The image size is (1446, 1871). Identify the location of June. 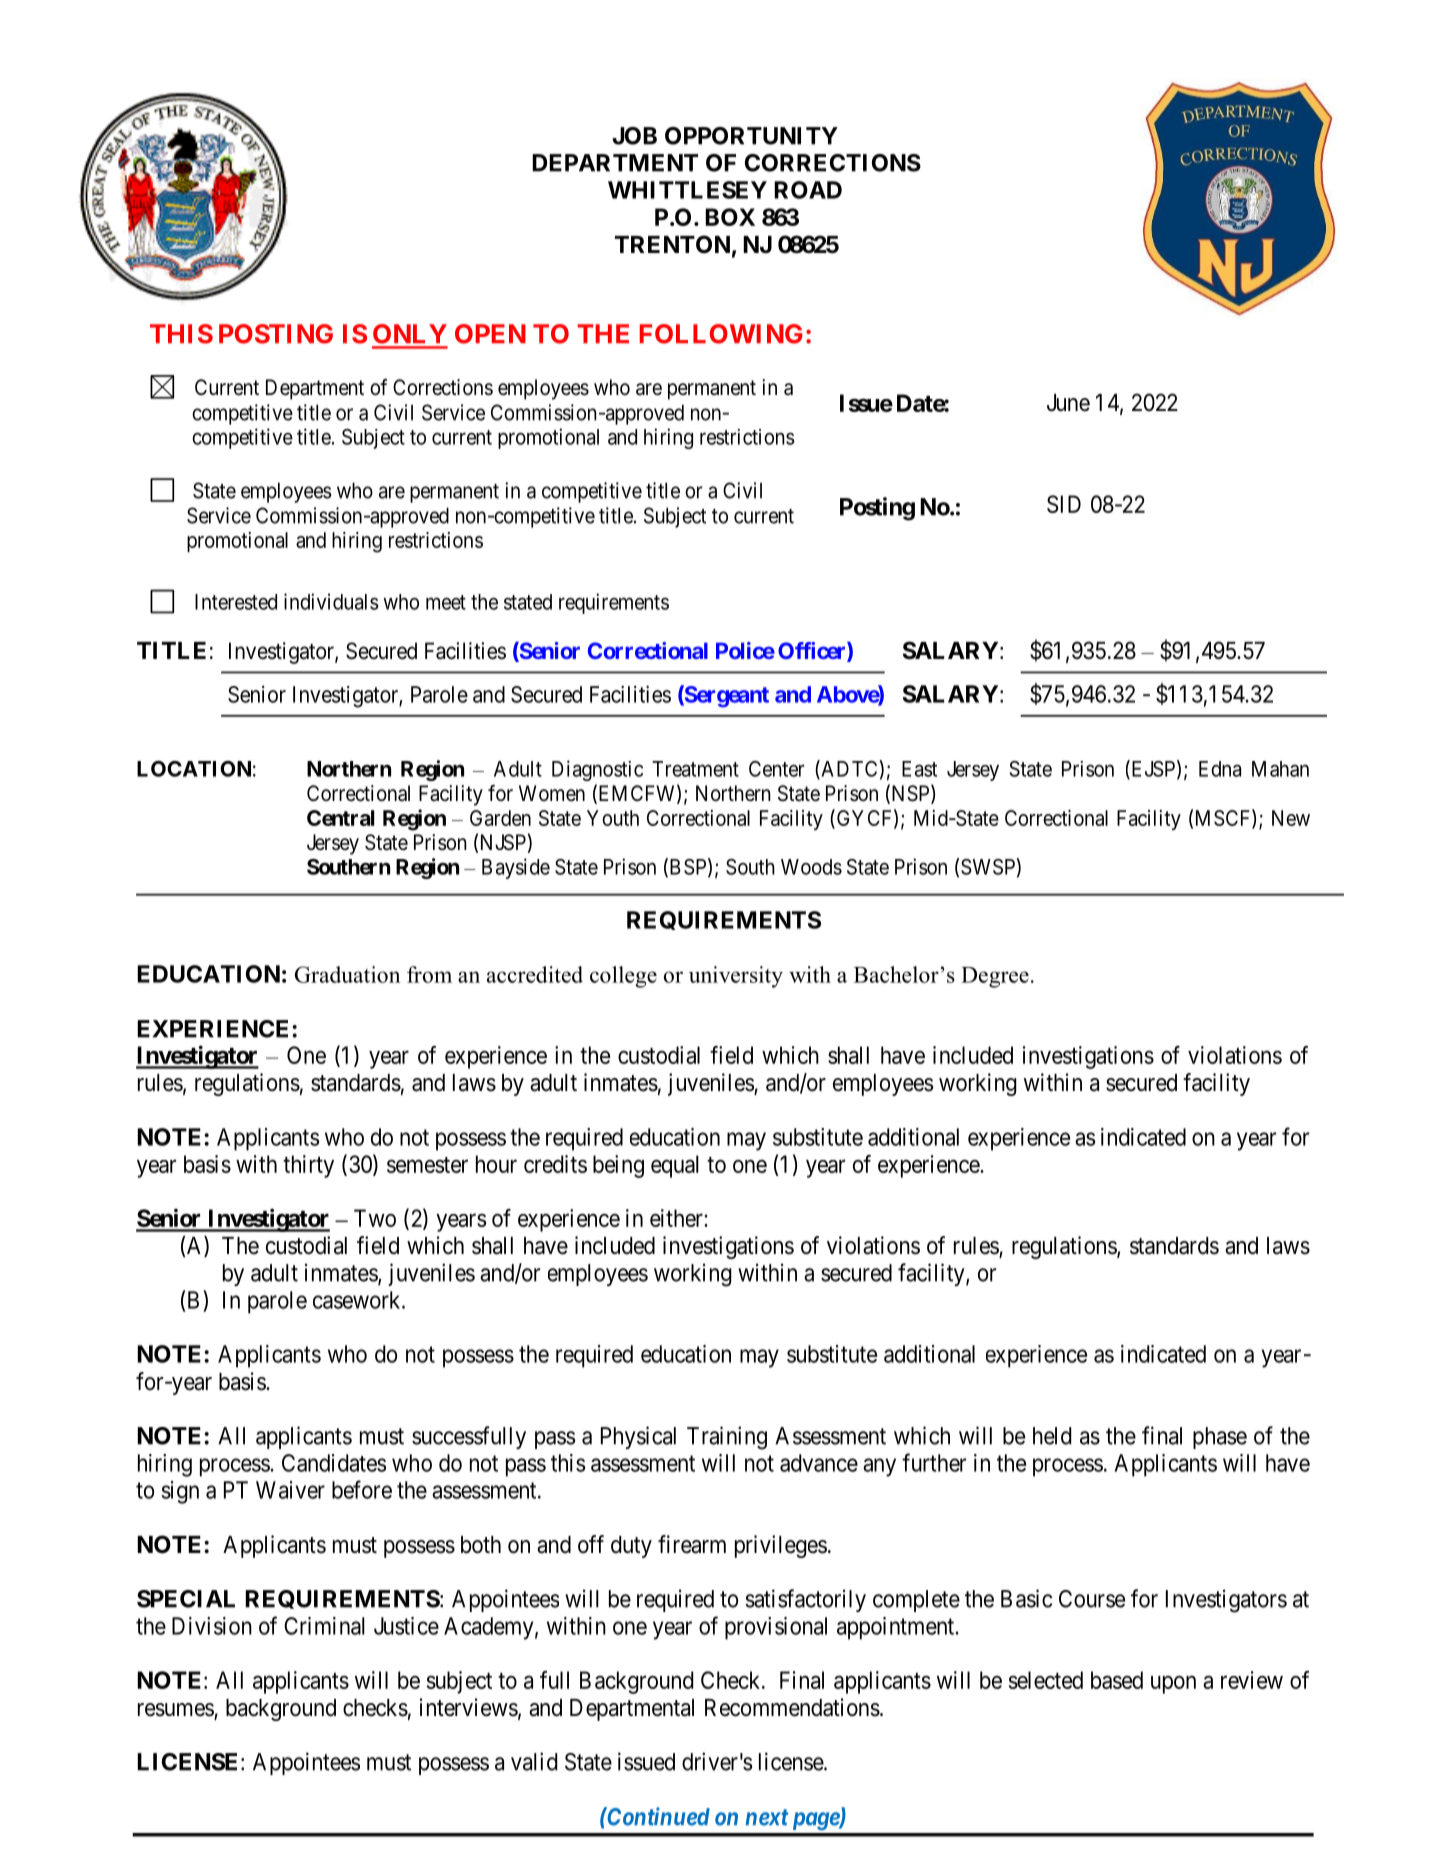
(1068, 403).
